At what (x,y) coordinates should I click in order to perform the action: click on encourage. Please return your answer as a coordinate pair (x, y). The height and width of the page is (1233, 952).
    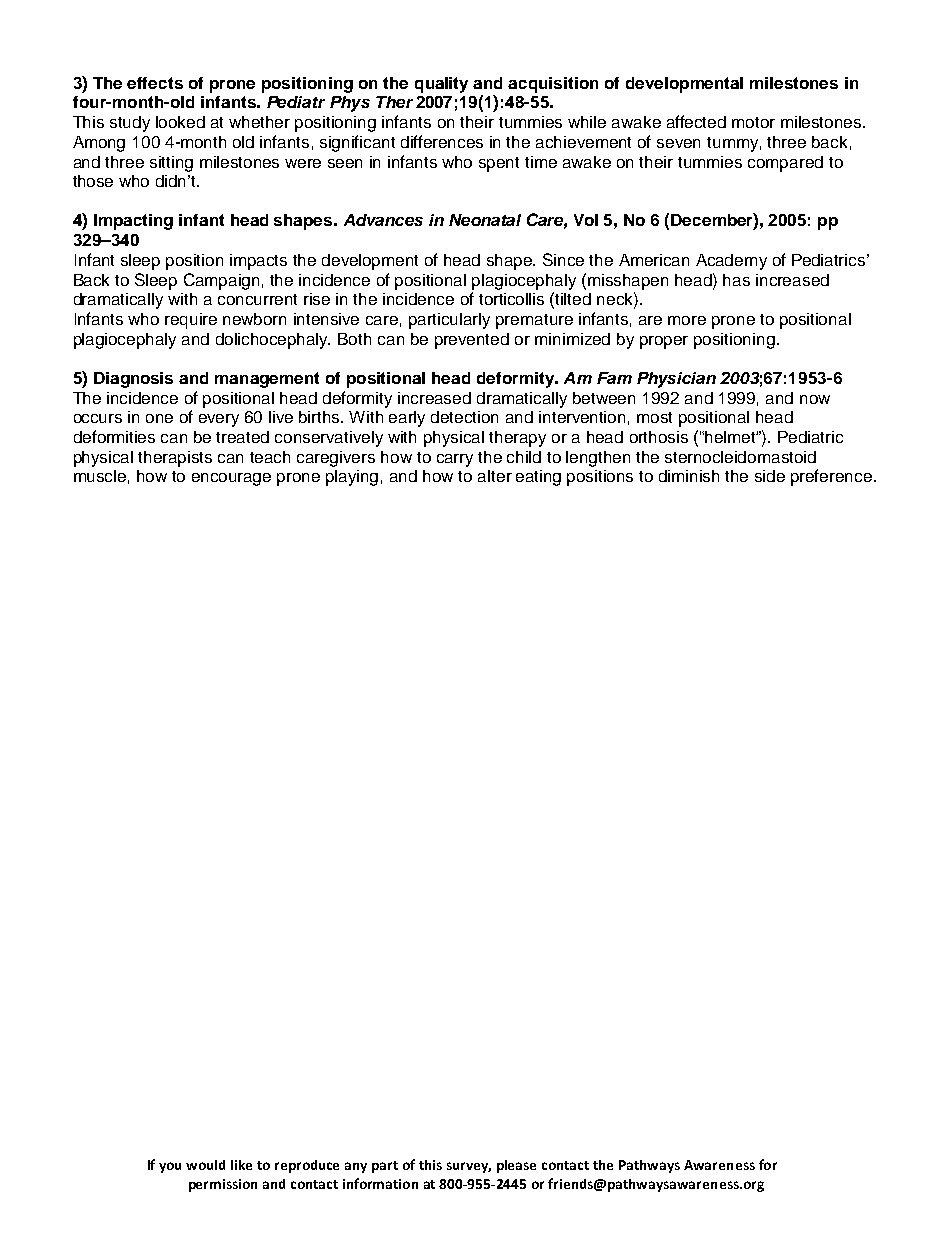
    Looking at the image, I should click on (231, 479).
